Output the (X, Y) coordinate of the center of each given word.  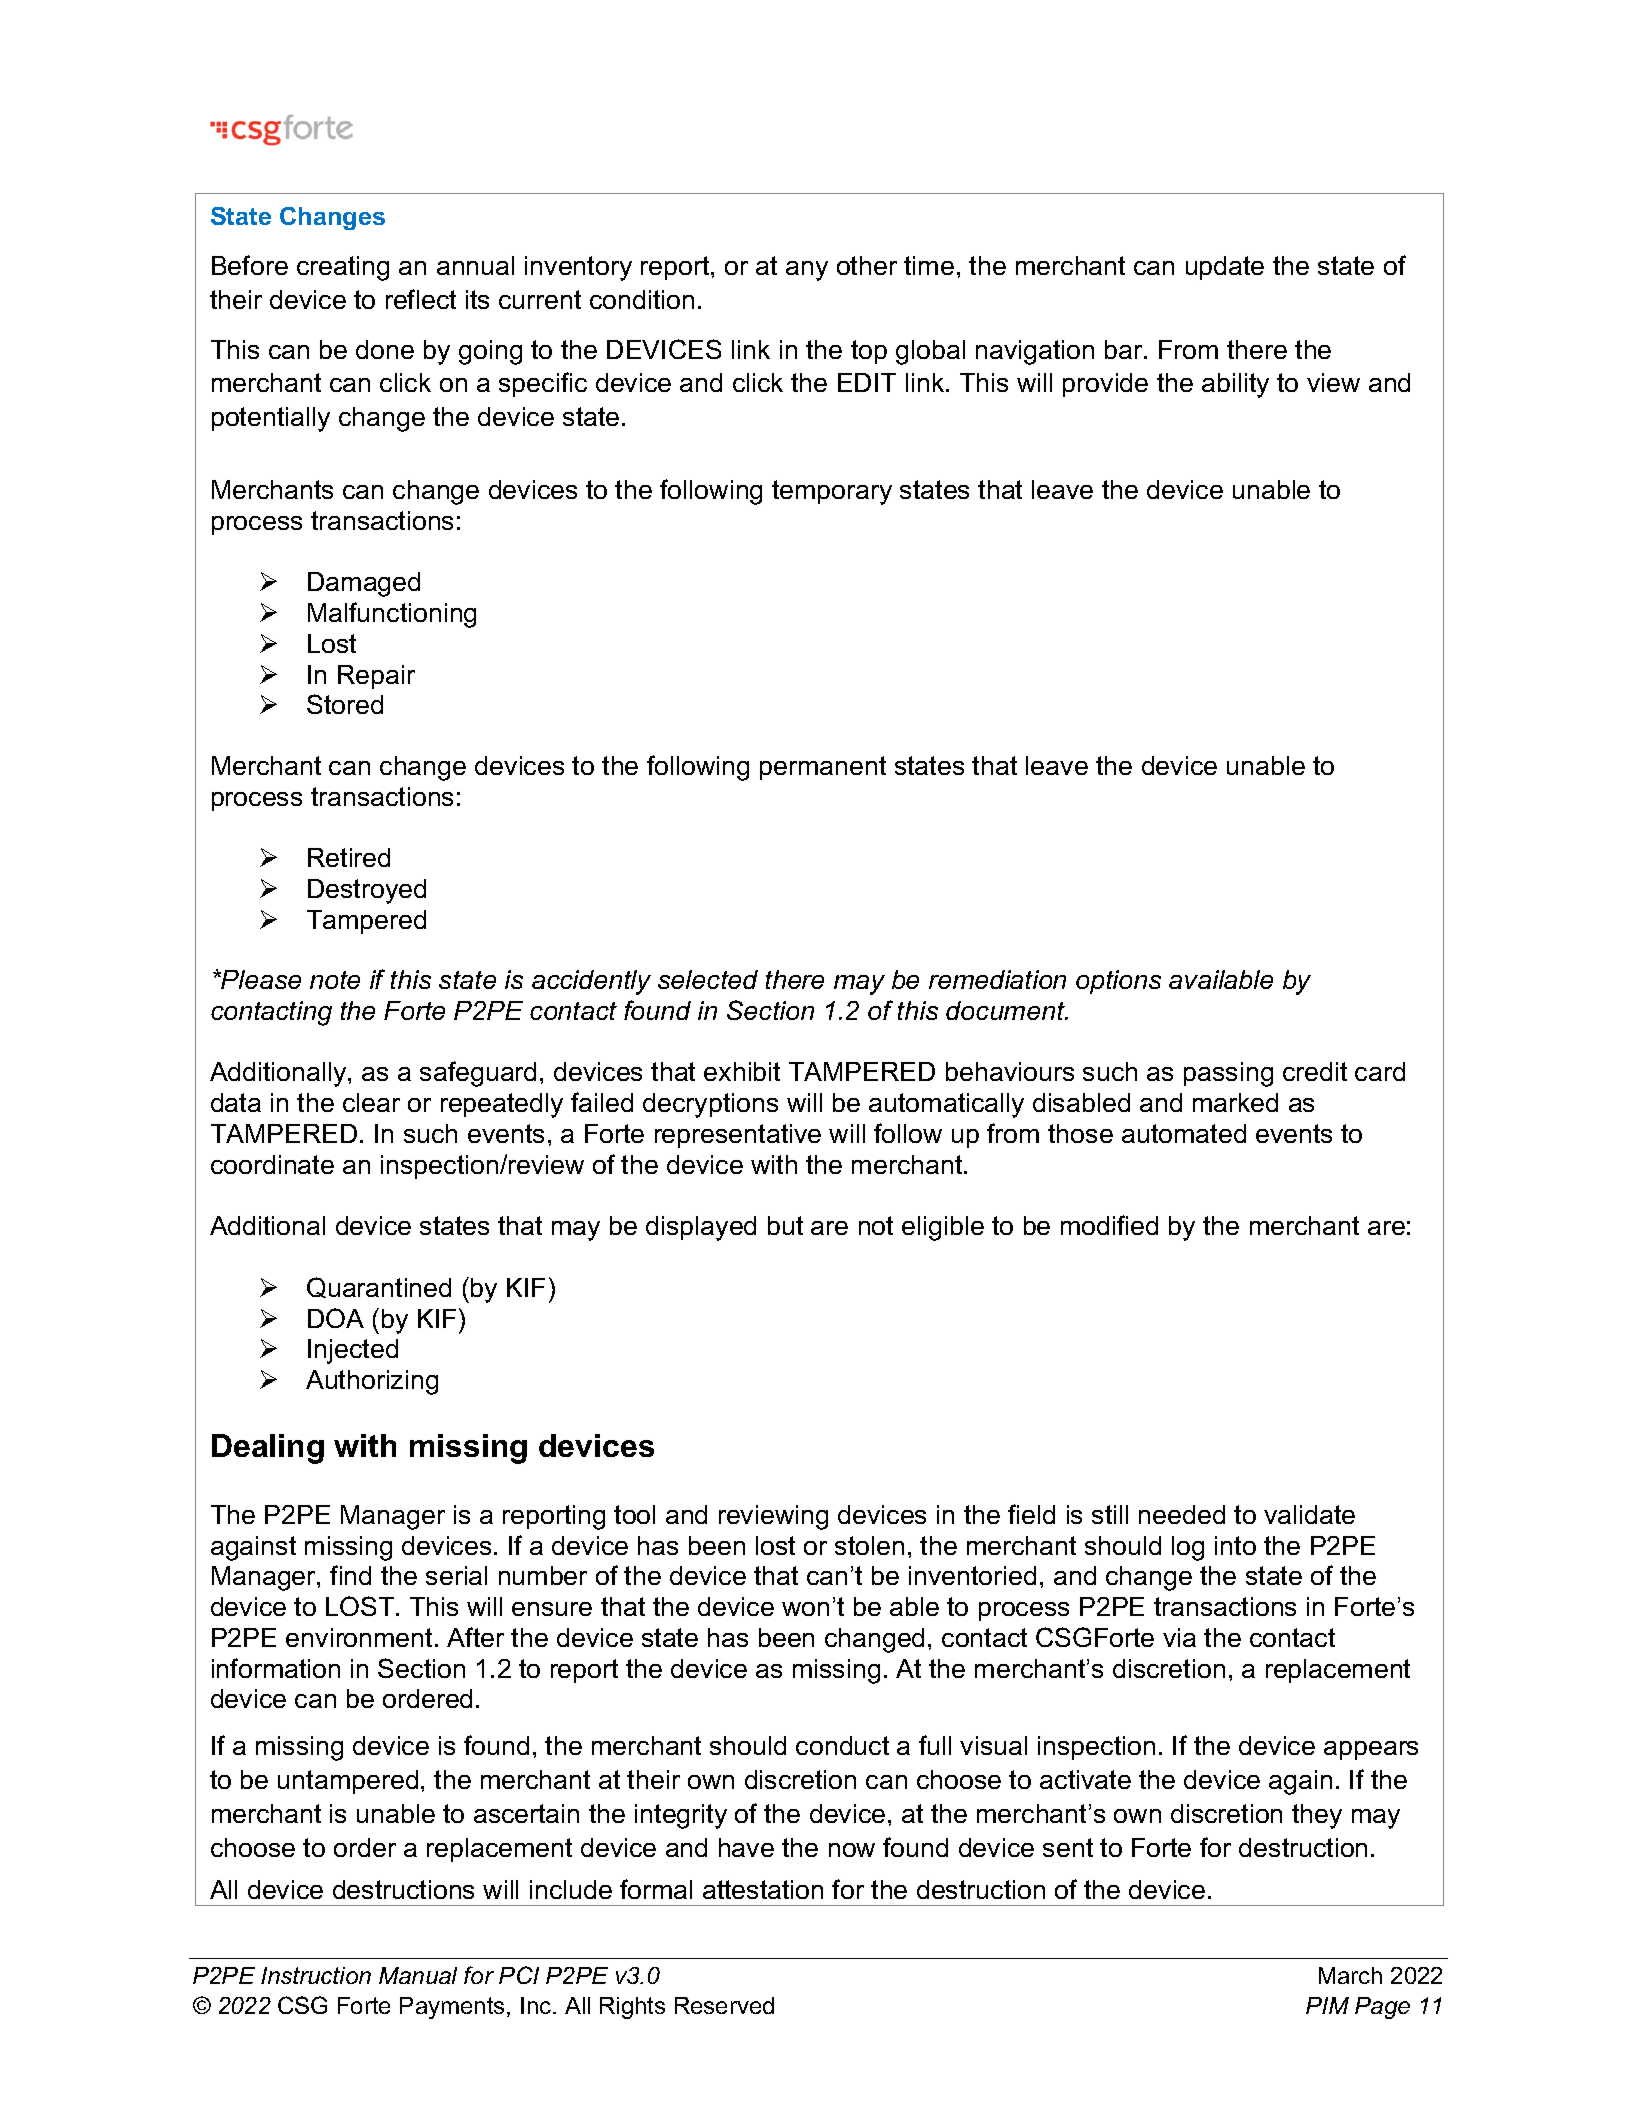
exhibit (742, 1071)
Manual (418, 1975)
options (1118, 982)
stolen (869, 1545)
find (350, 1575)
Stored (345, 704)
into (1235, 1545)
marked (1235, 1102)
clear (371, 1102)
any (807, 271)
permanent (823, 768)
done (385, 349)
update (1225, 268)
